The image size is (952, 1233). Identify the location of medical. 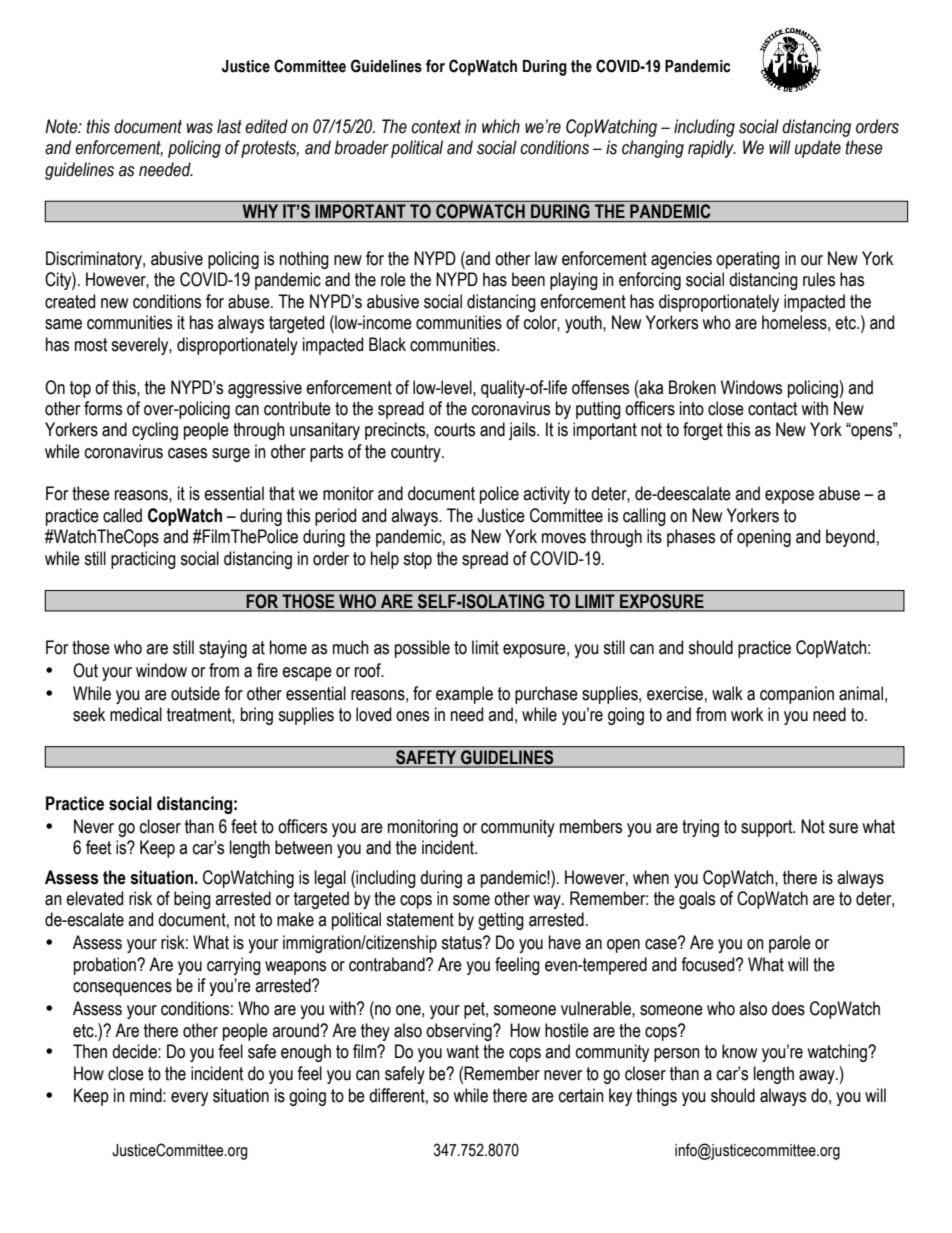
(136, 714).
